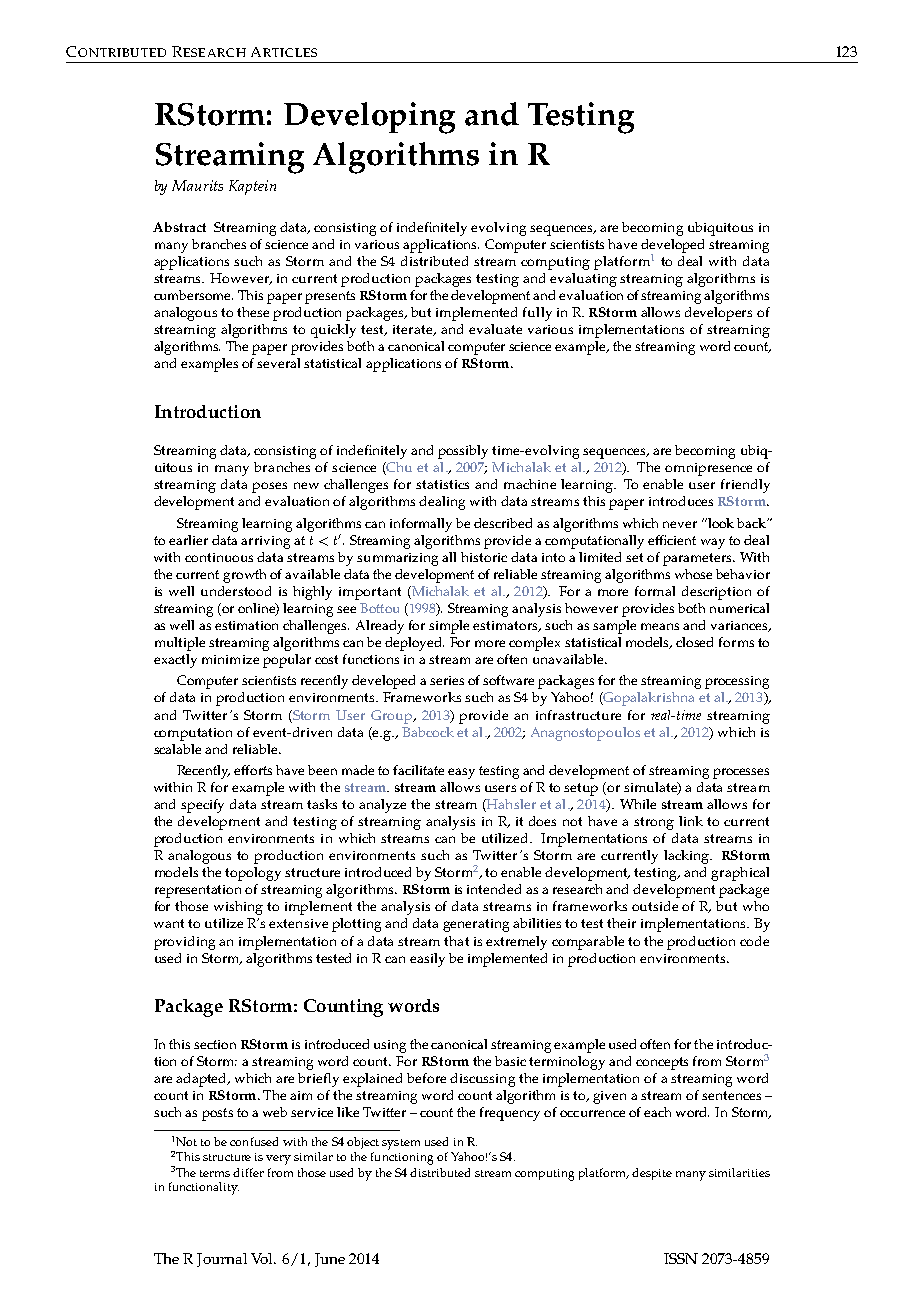  I want to click on system, so click(401, 1144).
